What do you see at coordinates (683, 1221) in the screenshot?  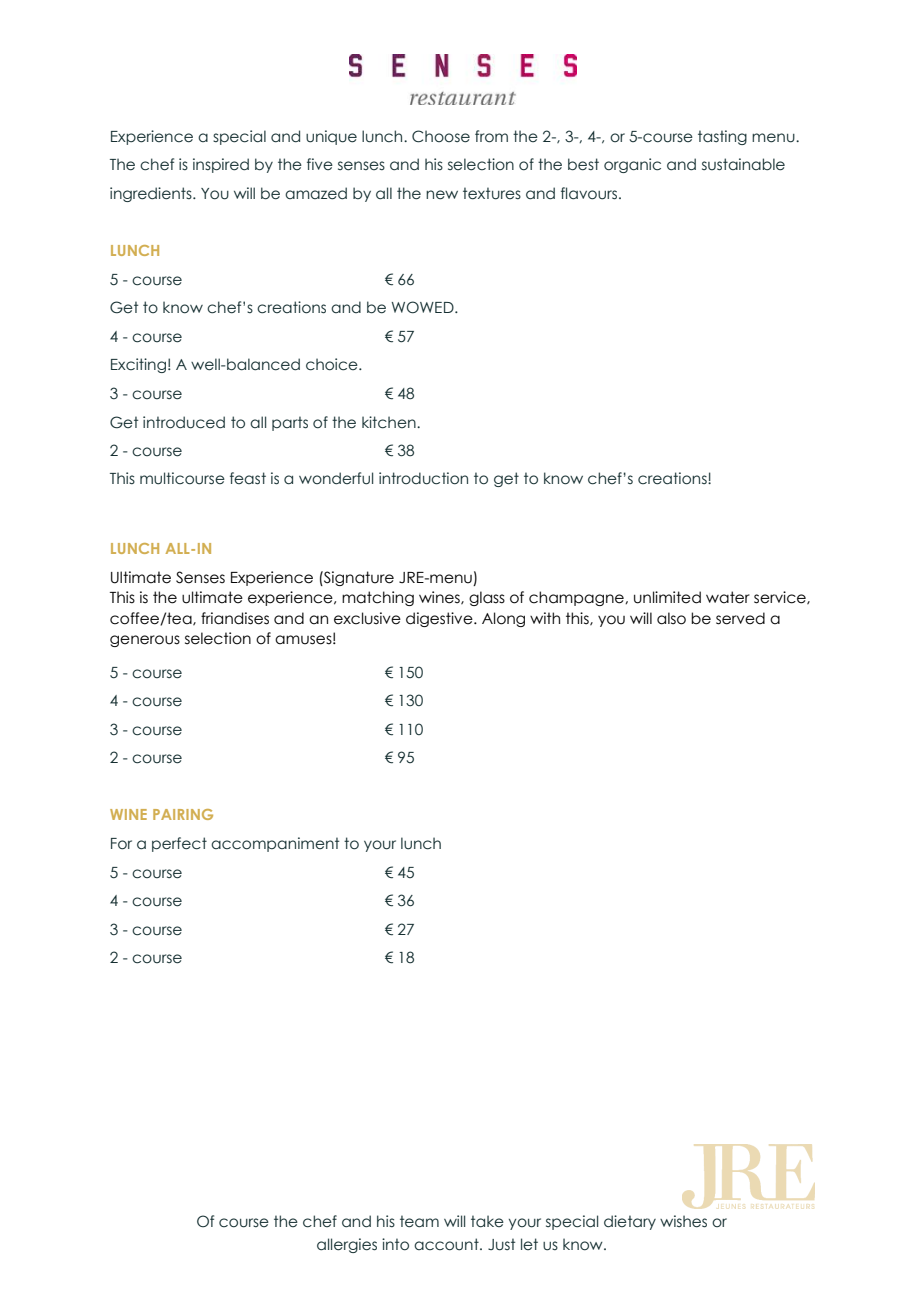 I see `wishes` at bounding box center [683, 1221].
